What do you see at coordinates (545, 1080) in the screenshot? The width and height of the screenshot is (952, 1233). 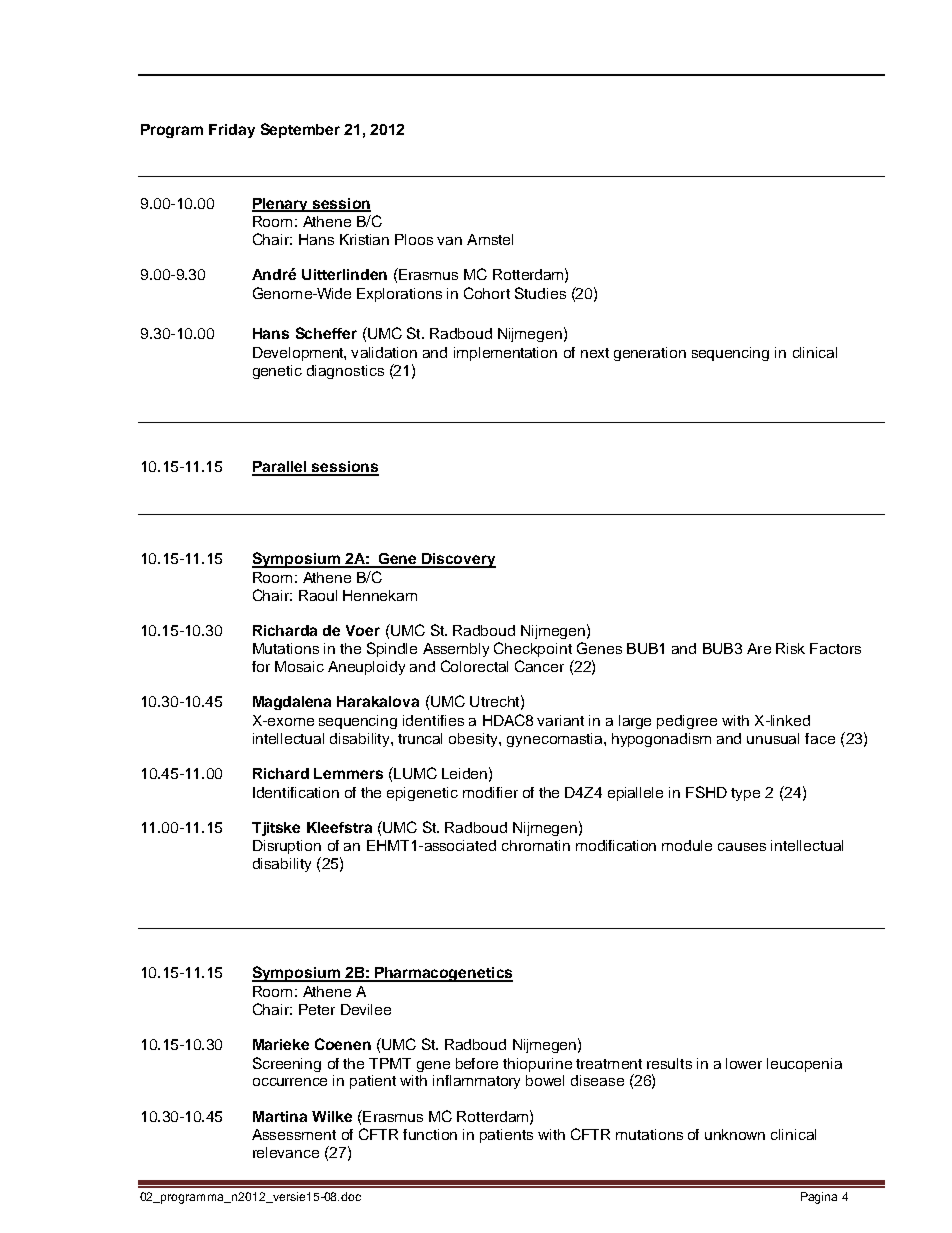 I see `bowel` at bounding box center [545, 1080].
